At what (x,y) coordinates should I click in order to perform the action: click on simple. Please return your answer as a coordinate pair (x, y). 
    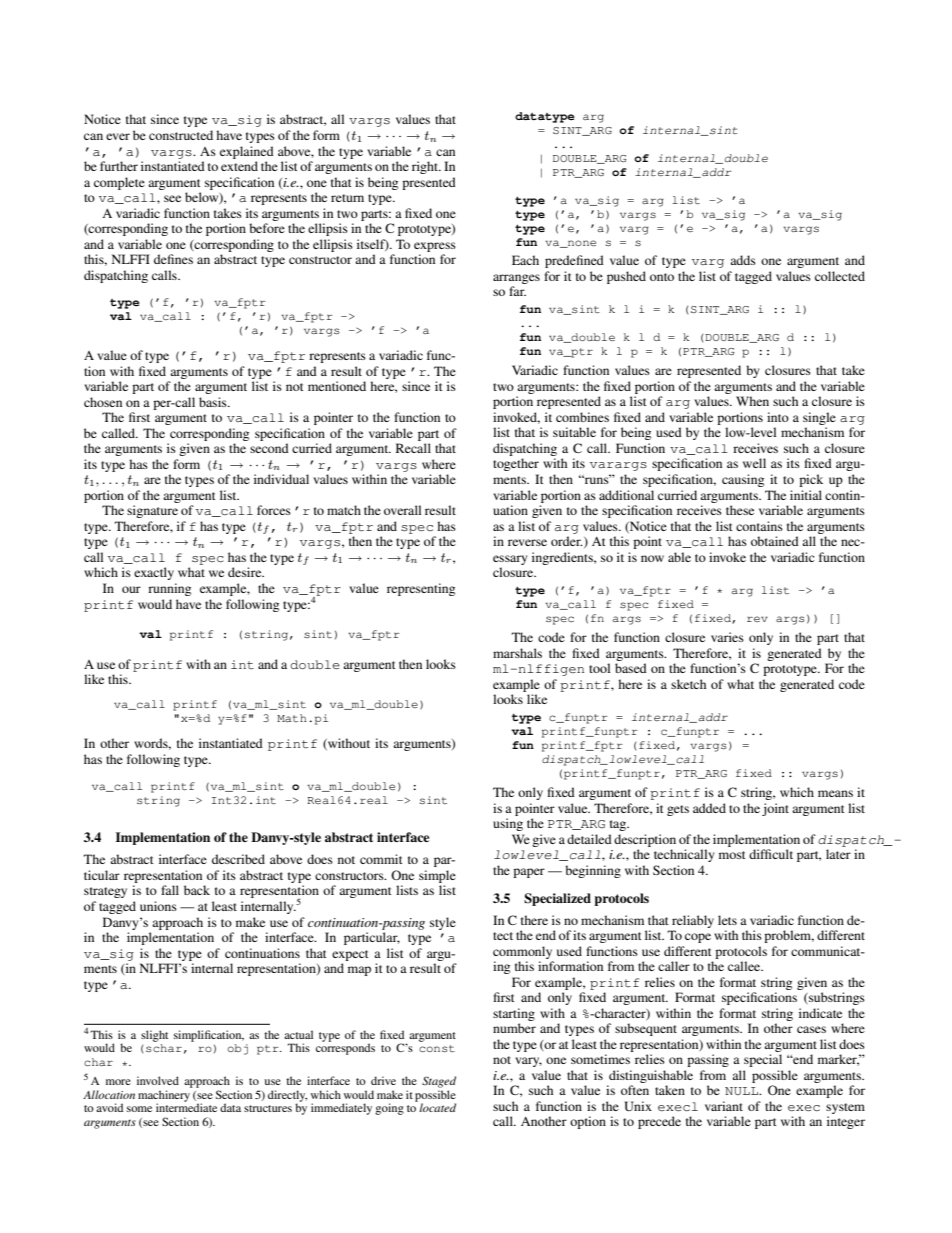
    Looking at the image, I should click on (437, 876).
